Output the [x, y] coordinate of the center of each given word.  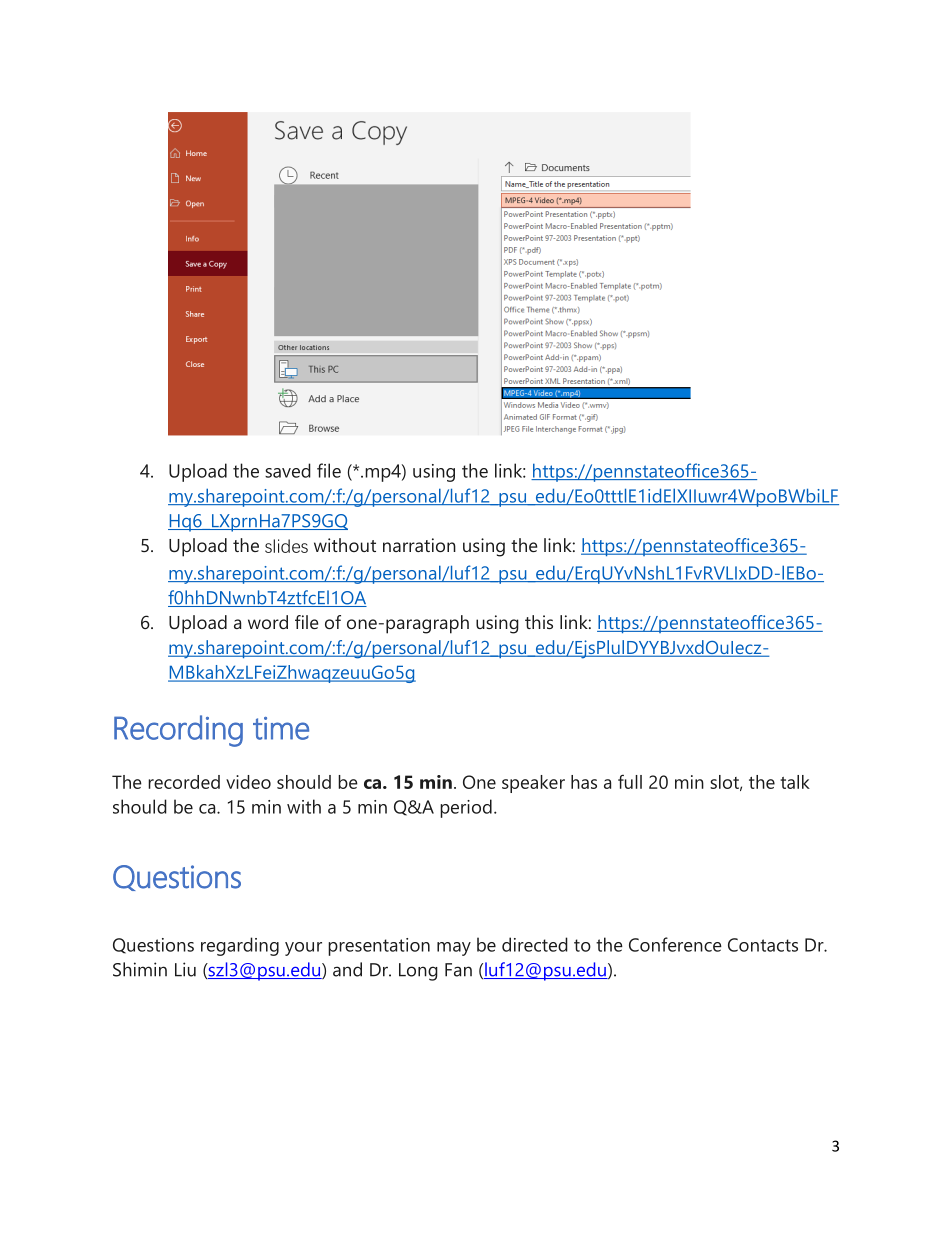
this [539, 622]
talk [795, 782]
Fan [458, 970]
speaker [533, 784]
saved [288, 470]
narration [419, 545]
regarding [240, 946]
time [281, 728]
